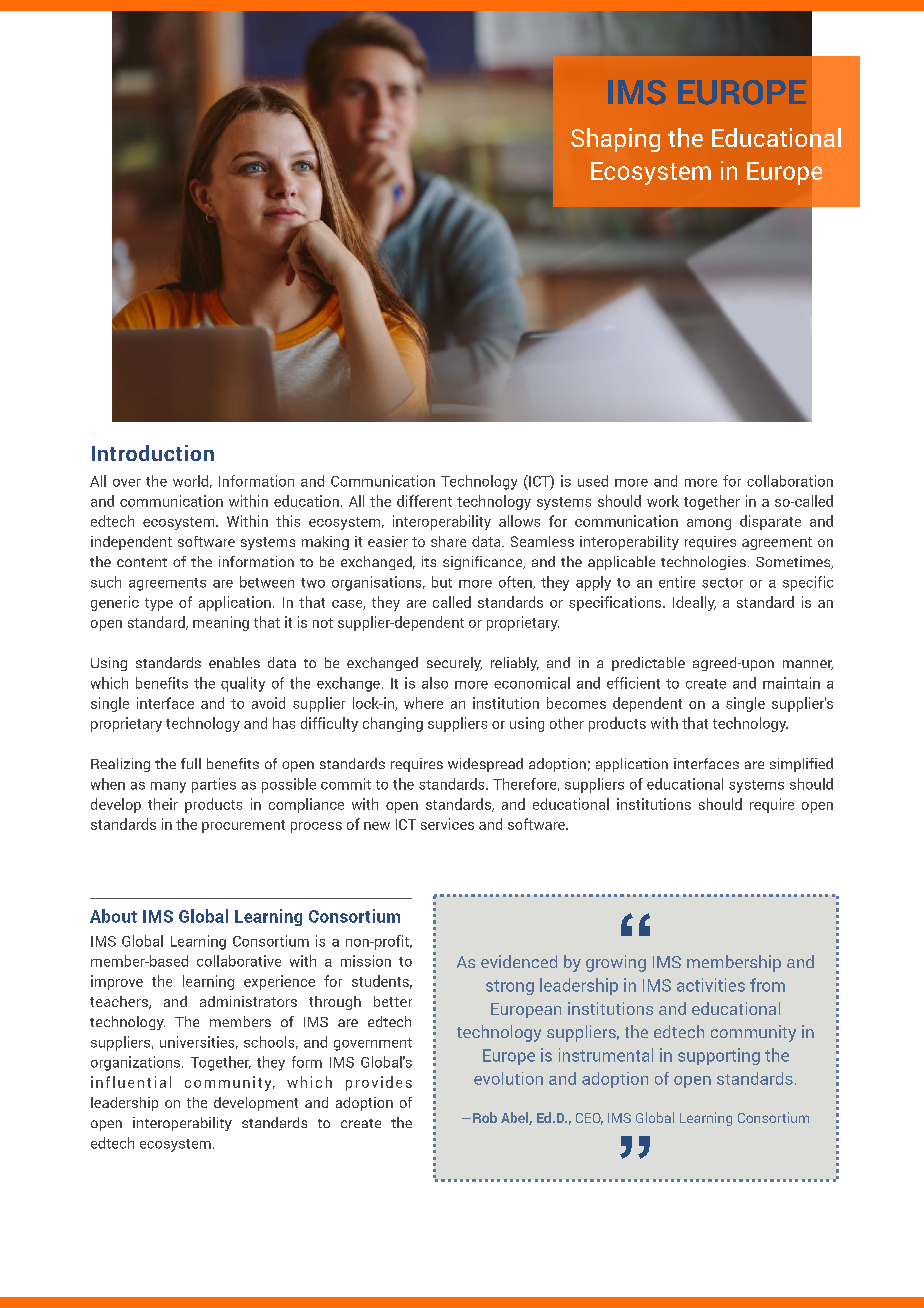  What do you see at coordinates (801, 765) in the image?
I see `simplified` at bounding box center [801, 765].
